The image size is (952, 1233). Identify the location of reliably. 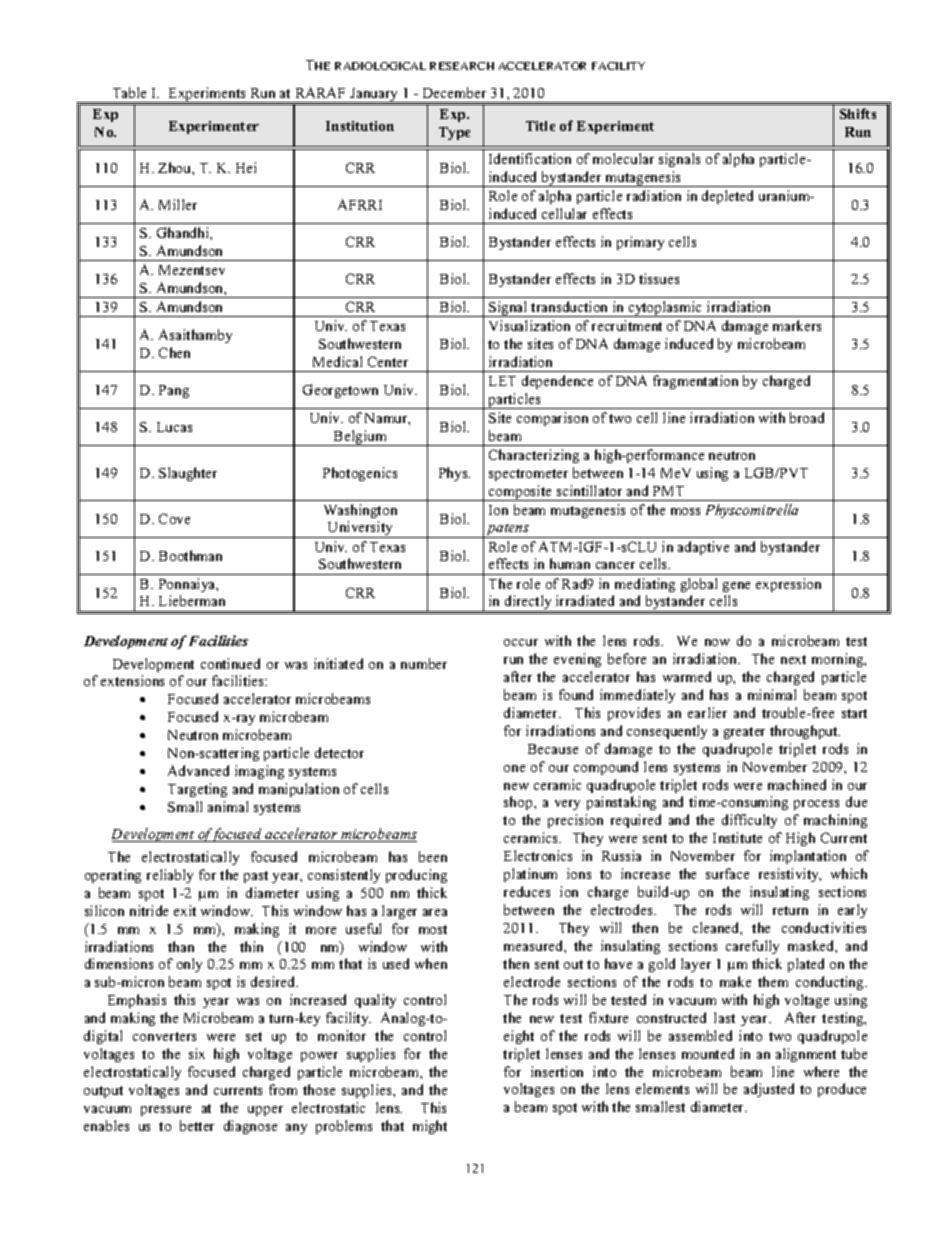
(170, 876).
